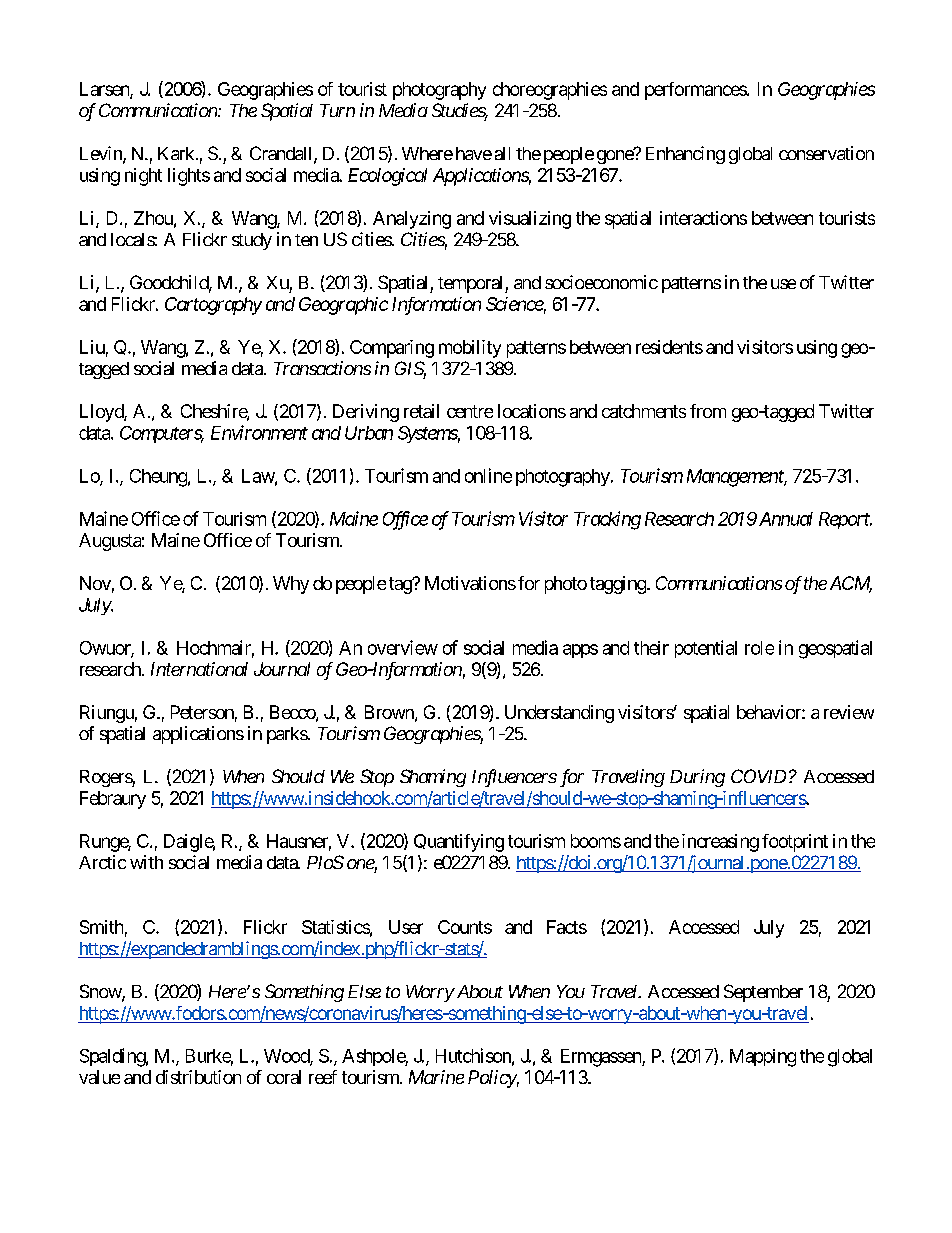  What do you see at coordinates (387, 177) in the document?
I see `Ecological` at bounding box center [387, 177].
